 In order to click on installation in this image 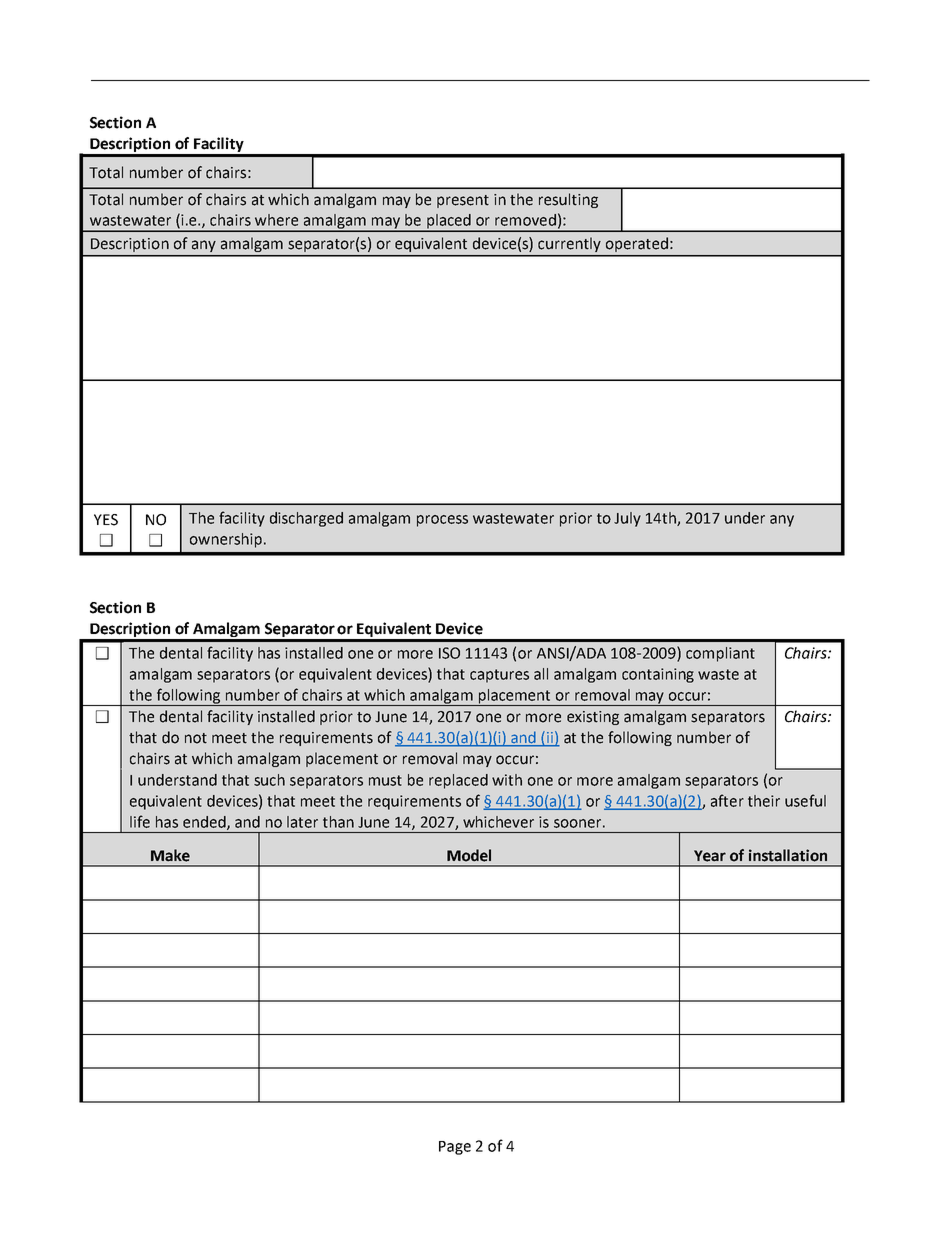, I will do `click(788, 855)`.
